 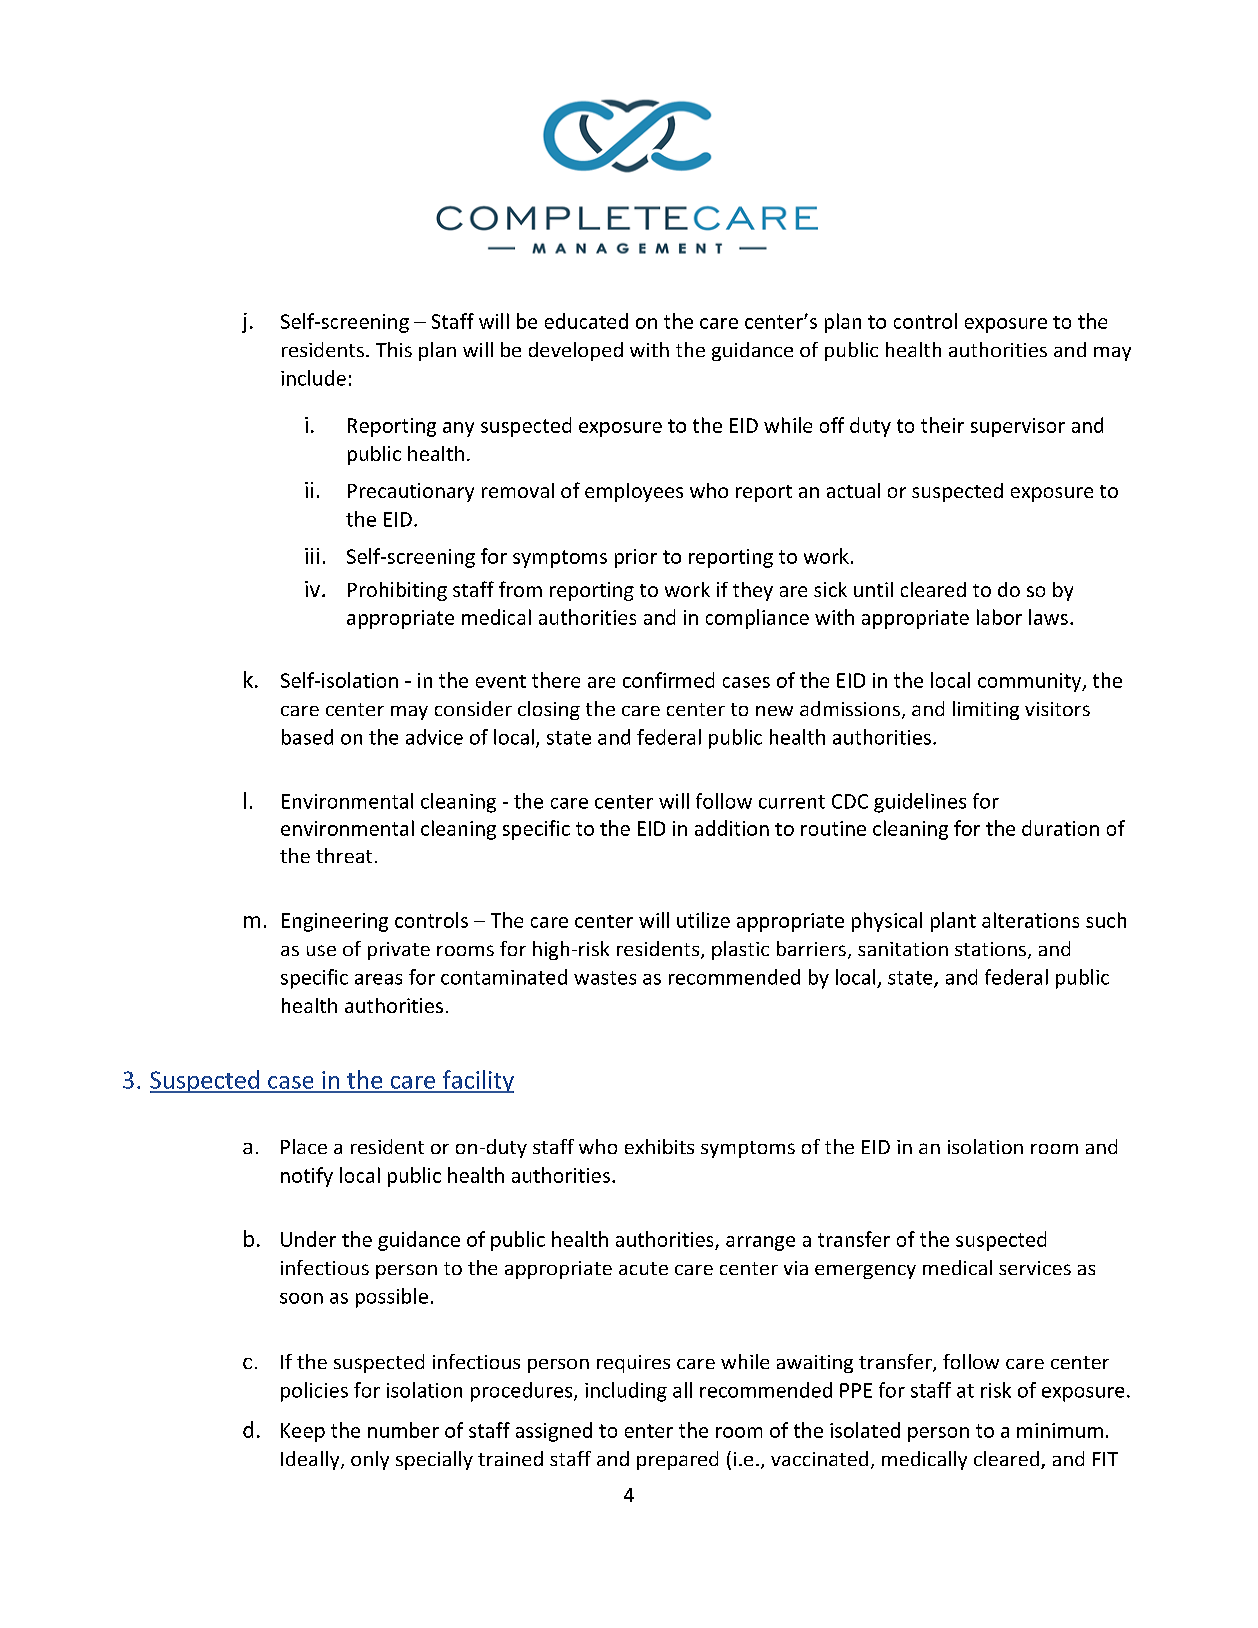 What do you see at coordinates (1060, 1430) in the screenshot?
I see `minimum` at bounding box center [1060, 1430].
